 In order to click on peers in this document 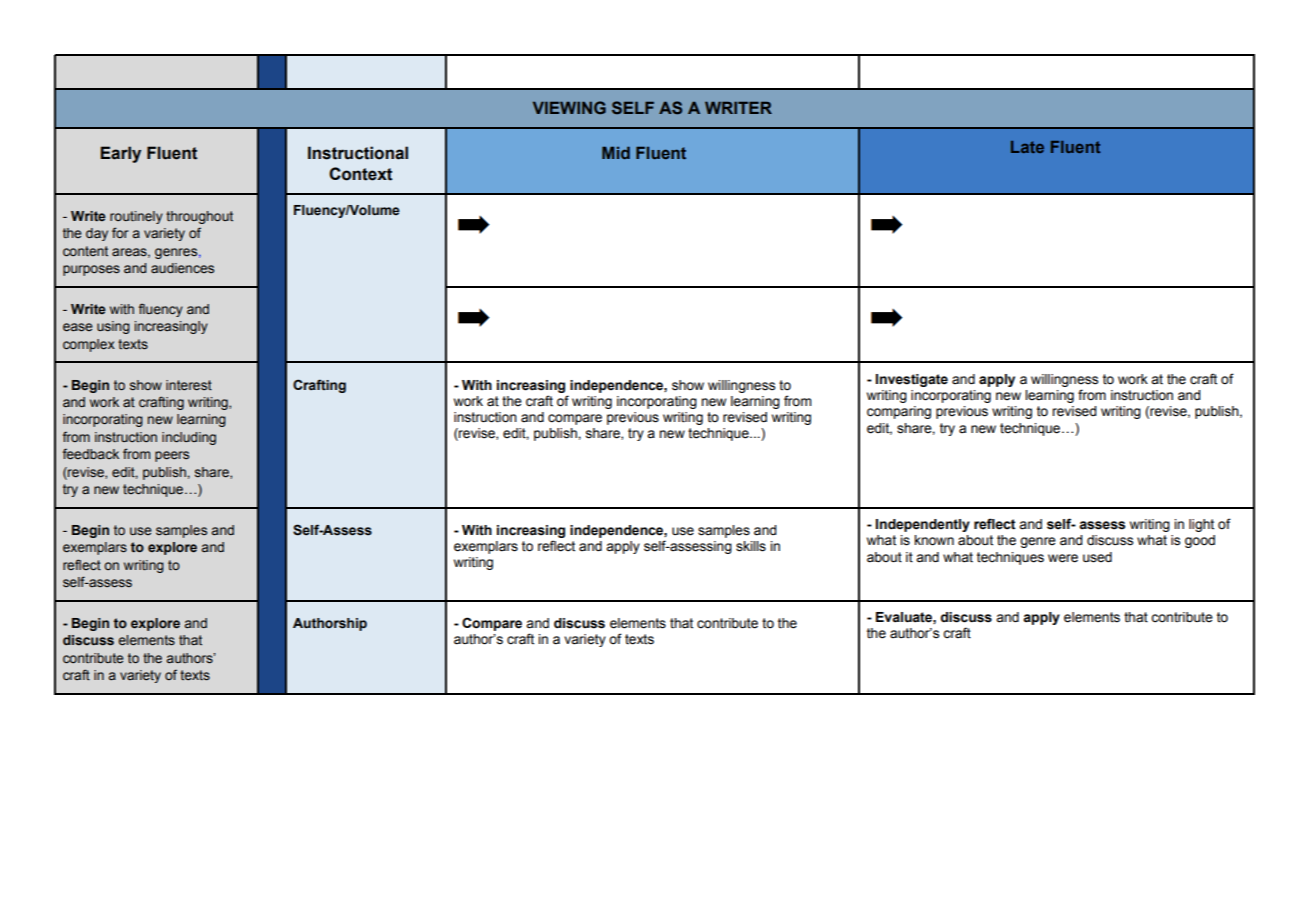, I will do `click(172, 456)`.
